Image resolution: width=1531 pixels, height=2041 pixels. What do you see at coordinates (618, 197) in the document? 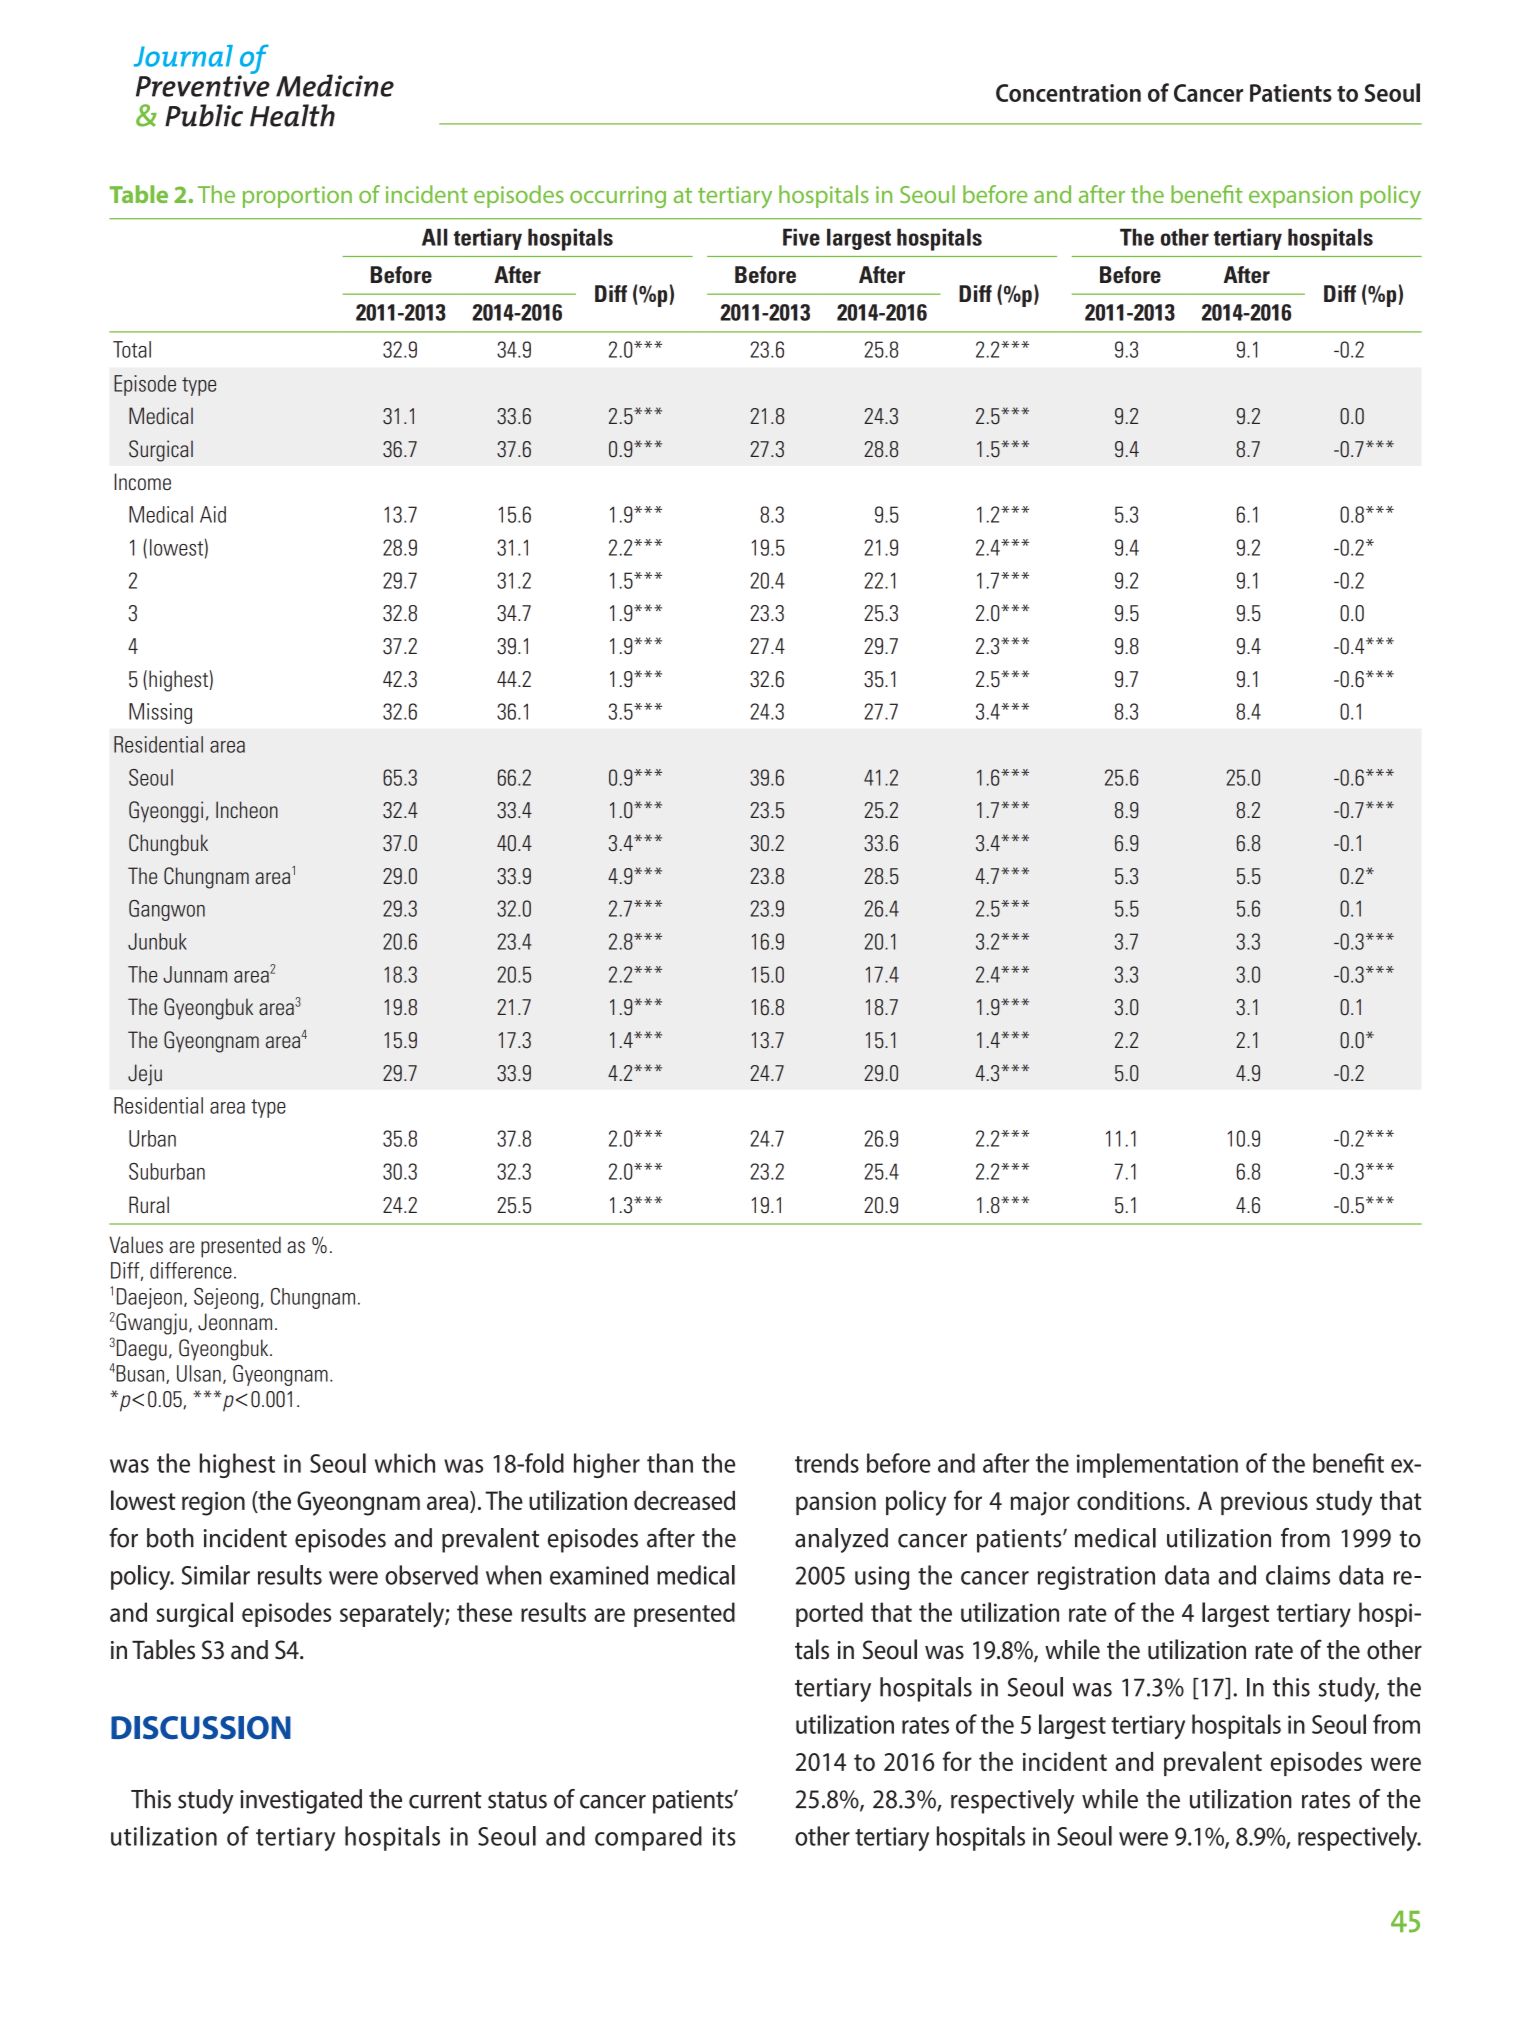
I see `occurring` at bounding box center [618, 197].
